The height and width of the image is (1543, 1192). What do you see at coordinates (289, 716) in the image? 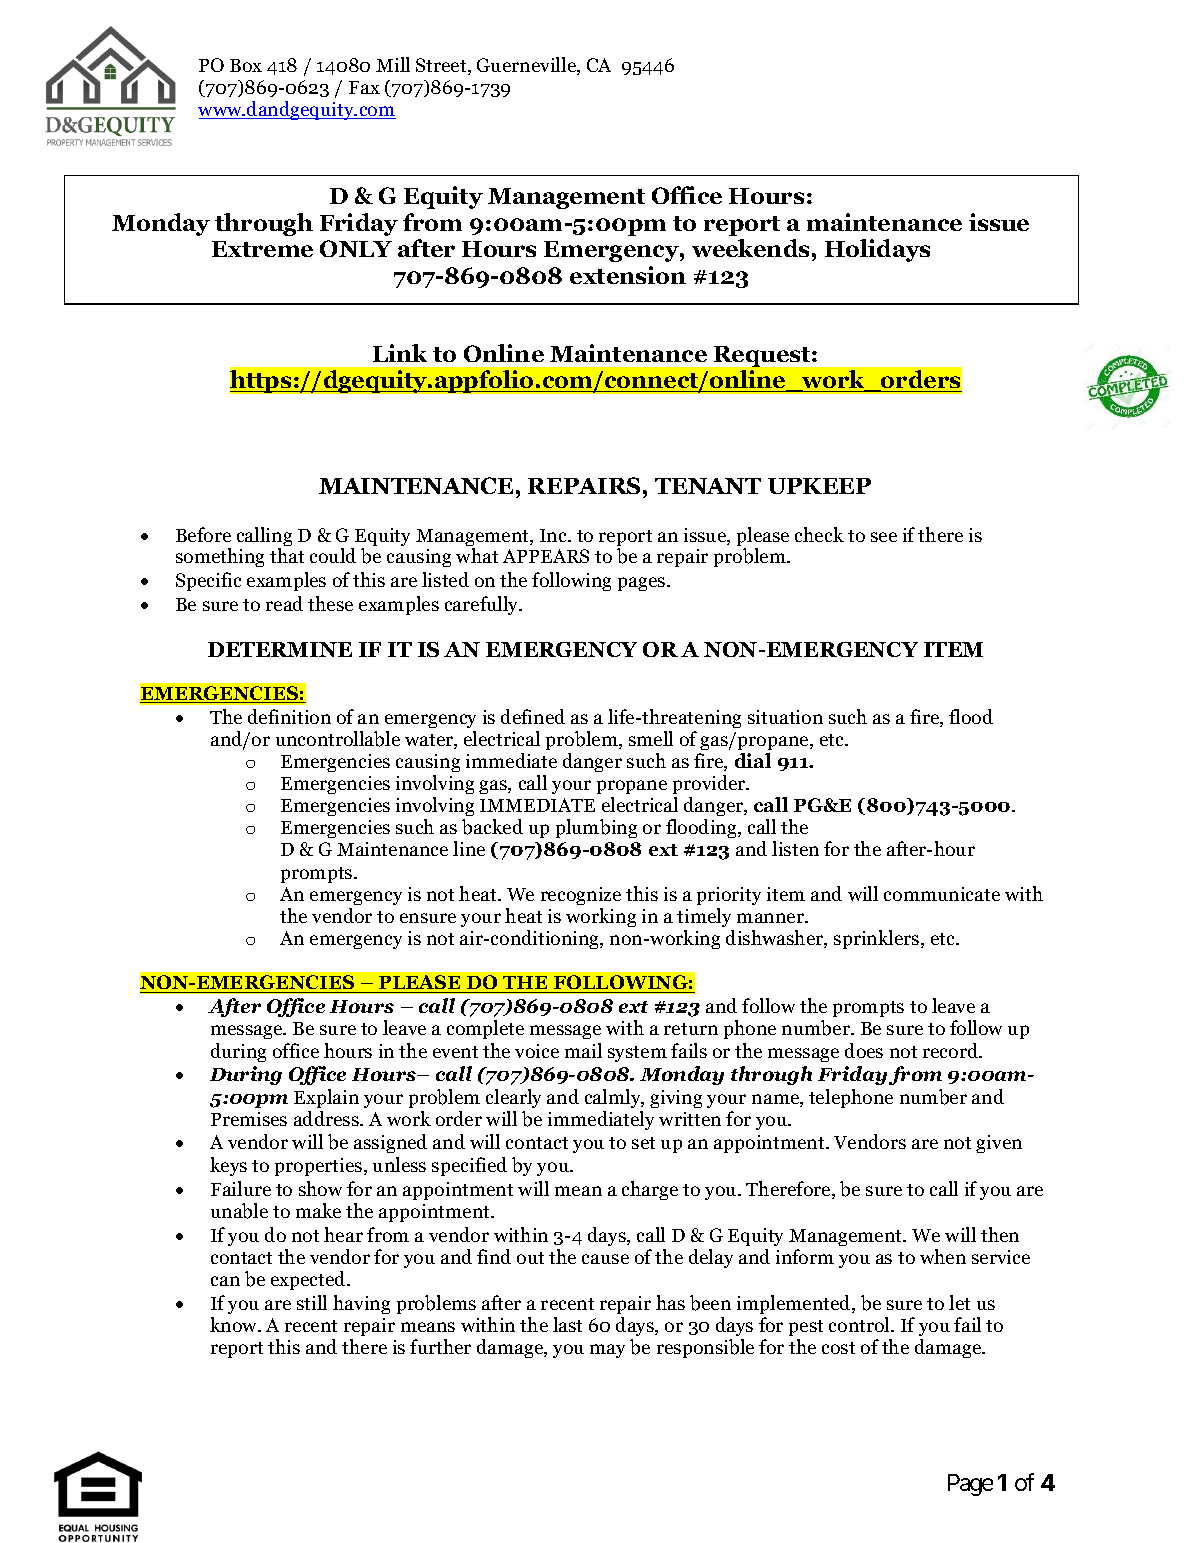
I see `definition` at bounding box center [289, 716].
